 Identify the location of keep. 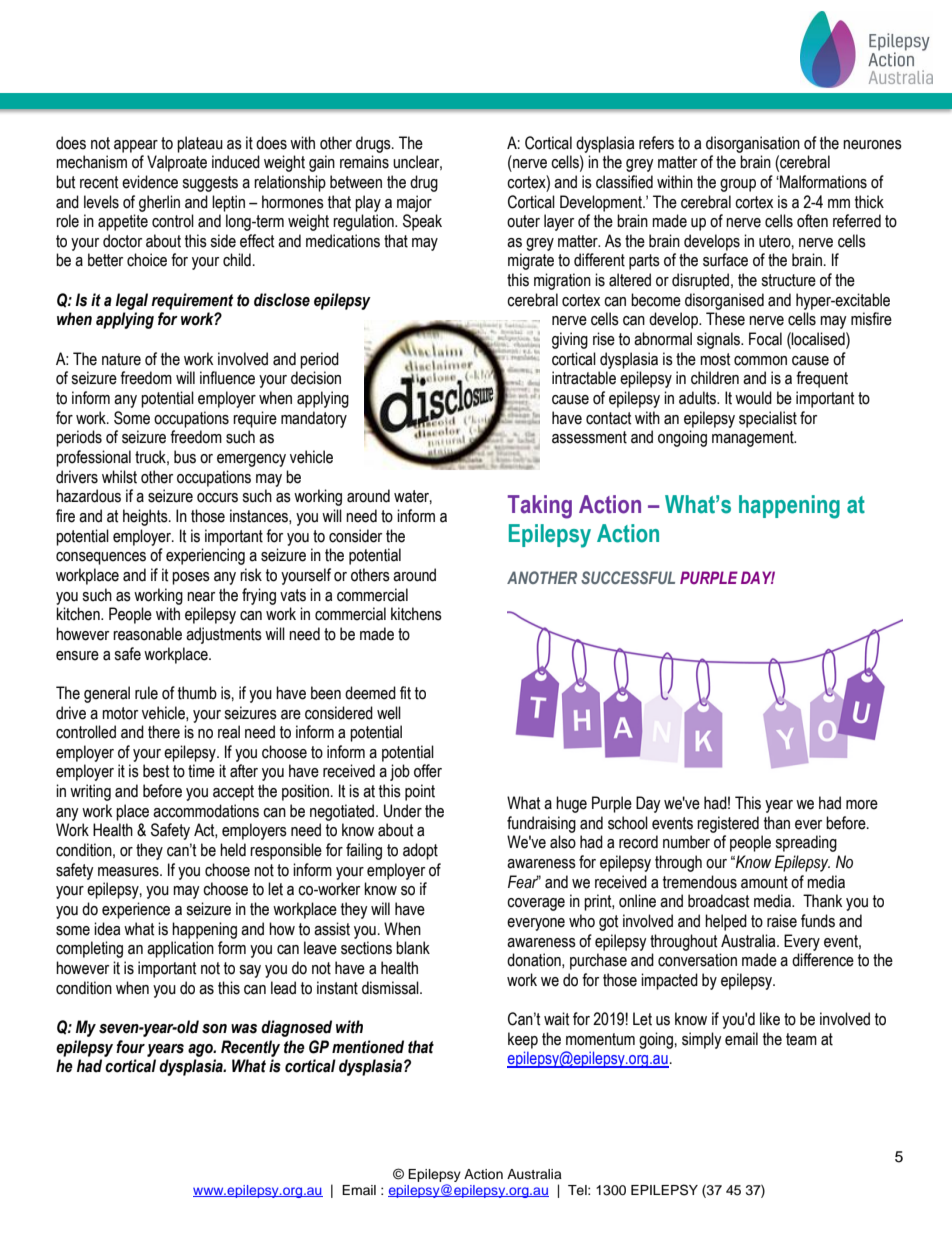
(523, 1040).
